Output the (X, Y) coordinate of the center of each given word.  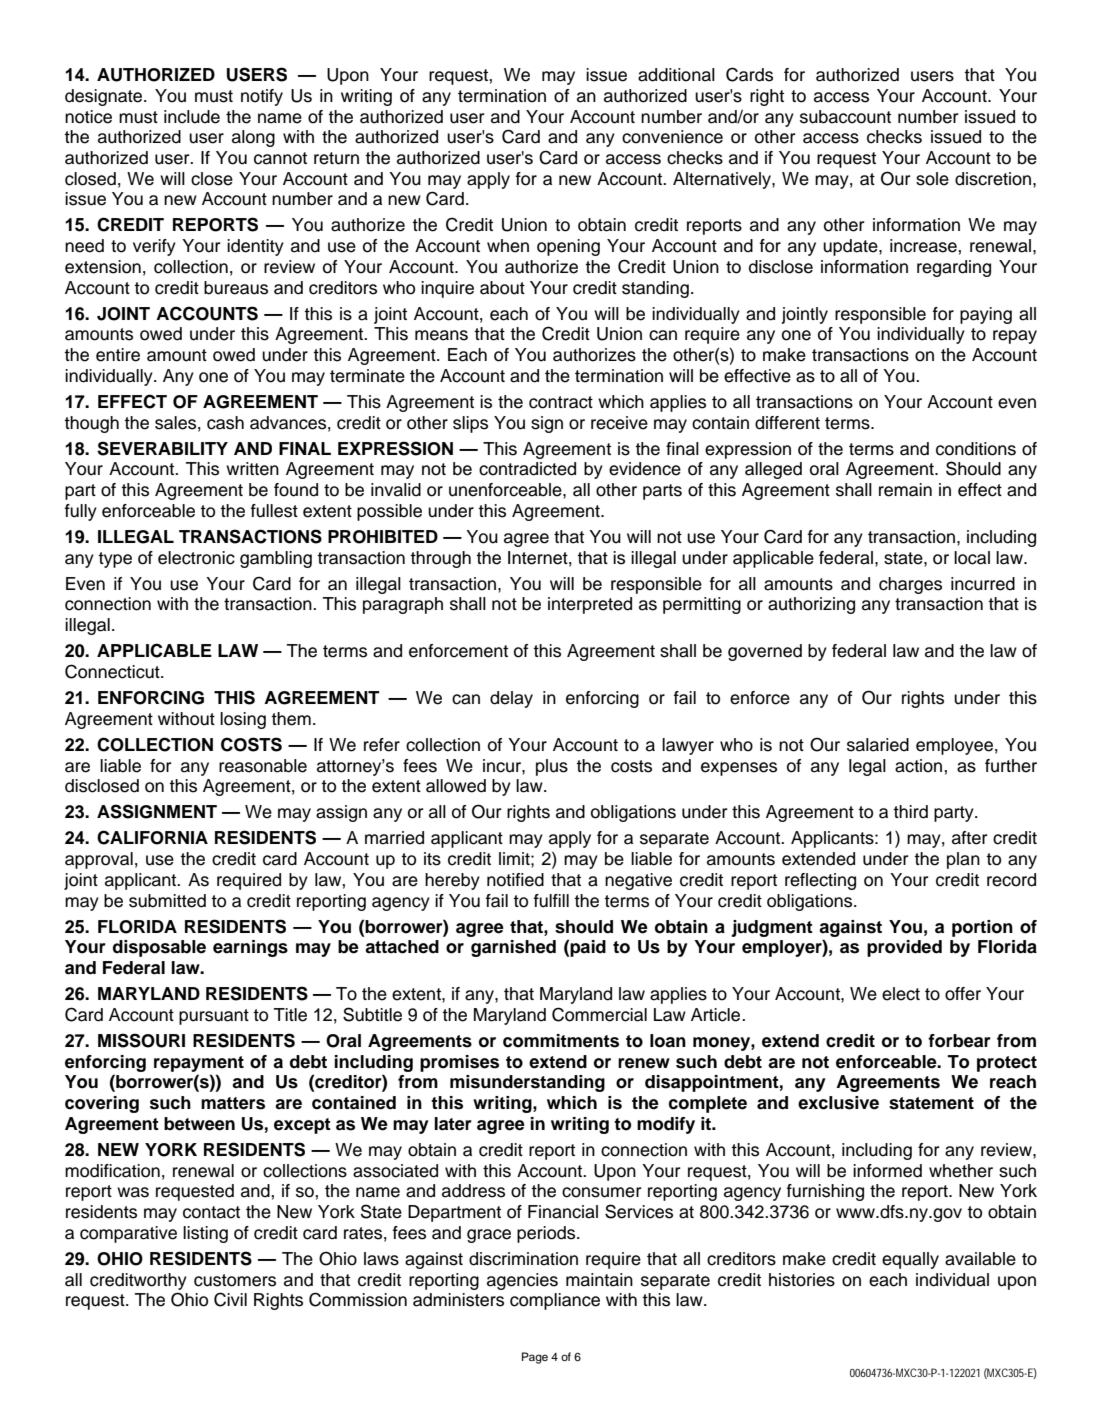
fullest (274, 511)
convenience (672, 137)
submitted (167, 901)
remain (905, 490)
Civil (230, 1299)
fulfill (551, 901)
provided (904, 948)
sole (932, 179)
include (192, 117)
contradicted (527, 469)
